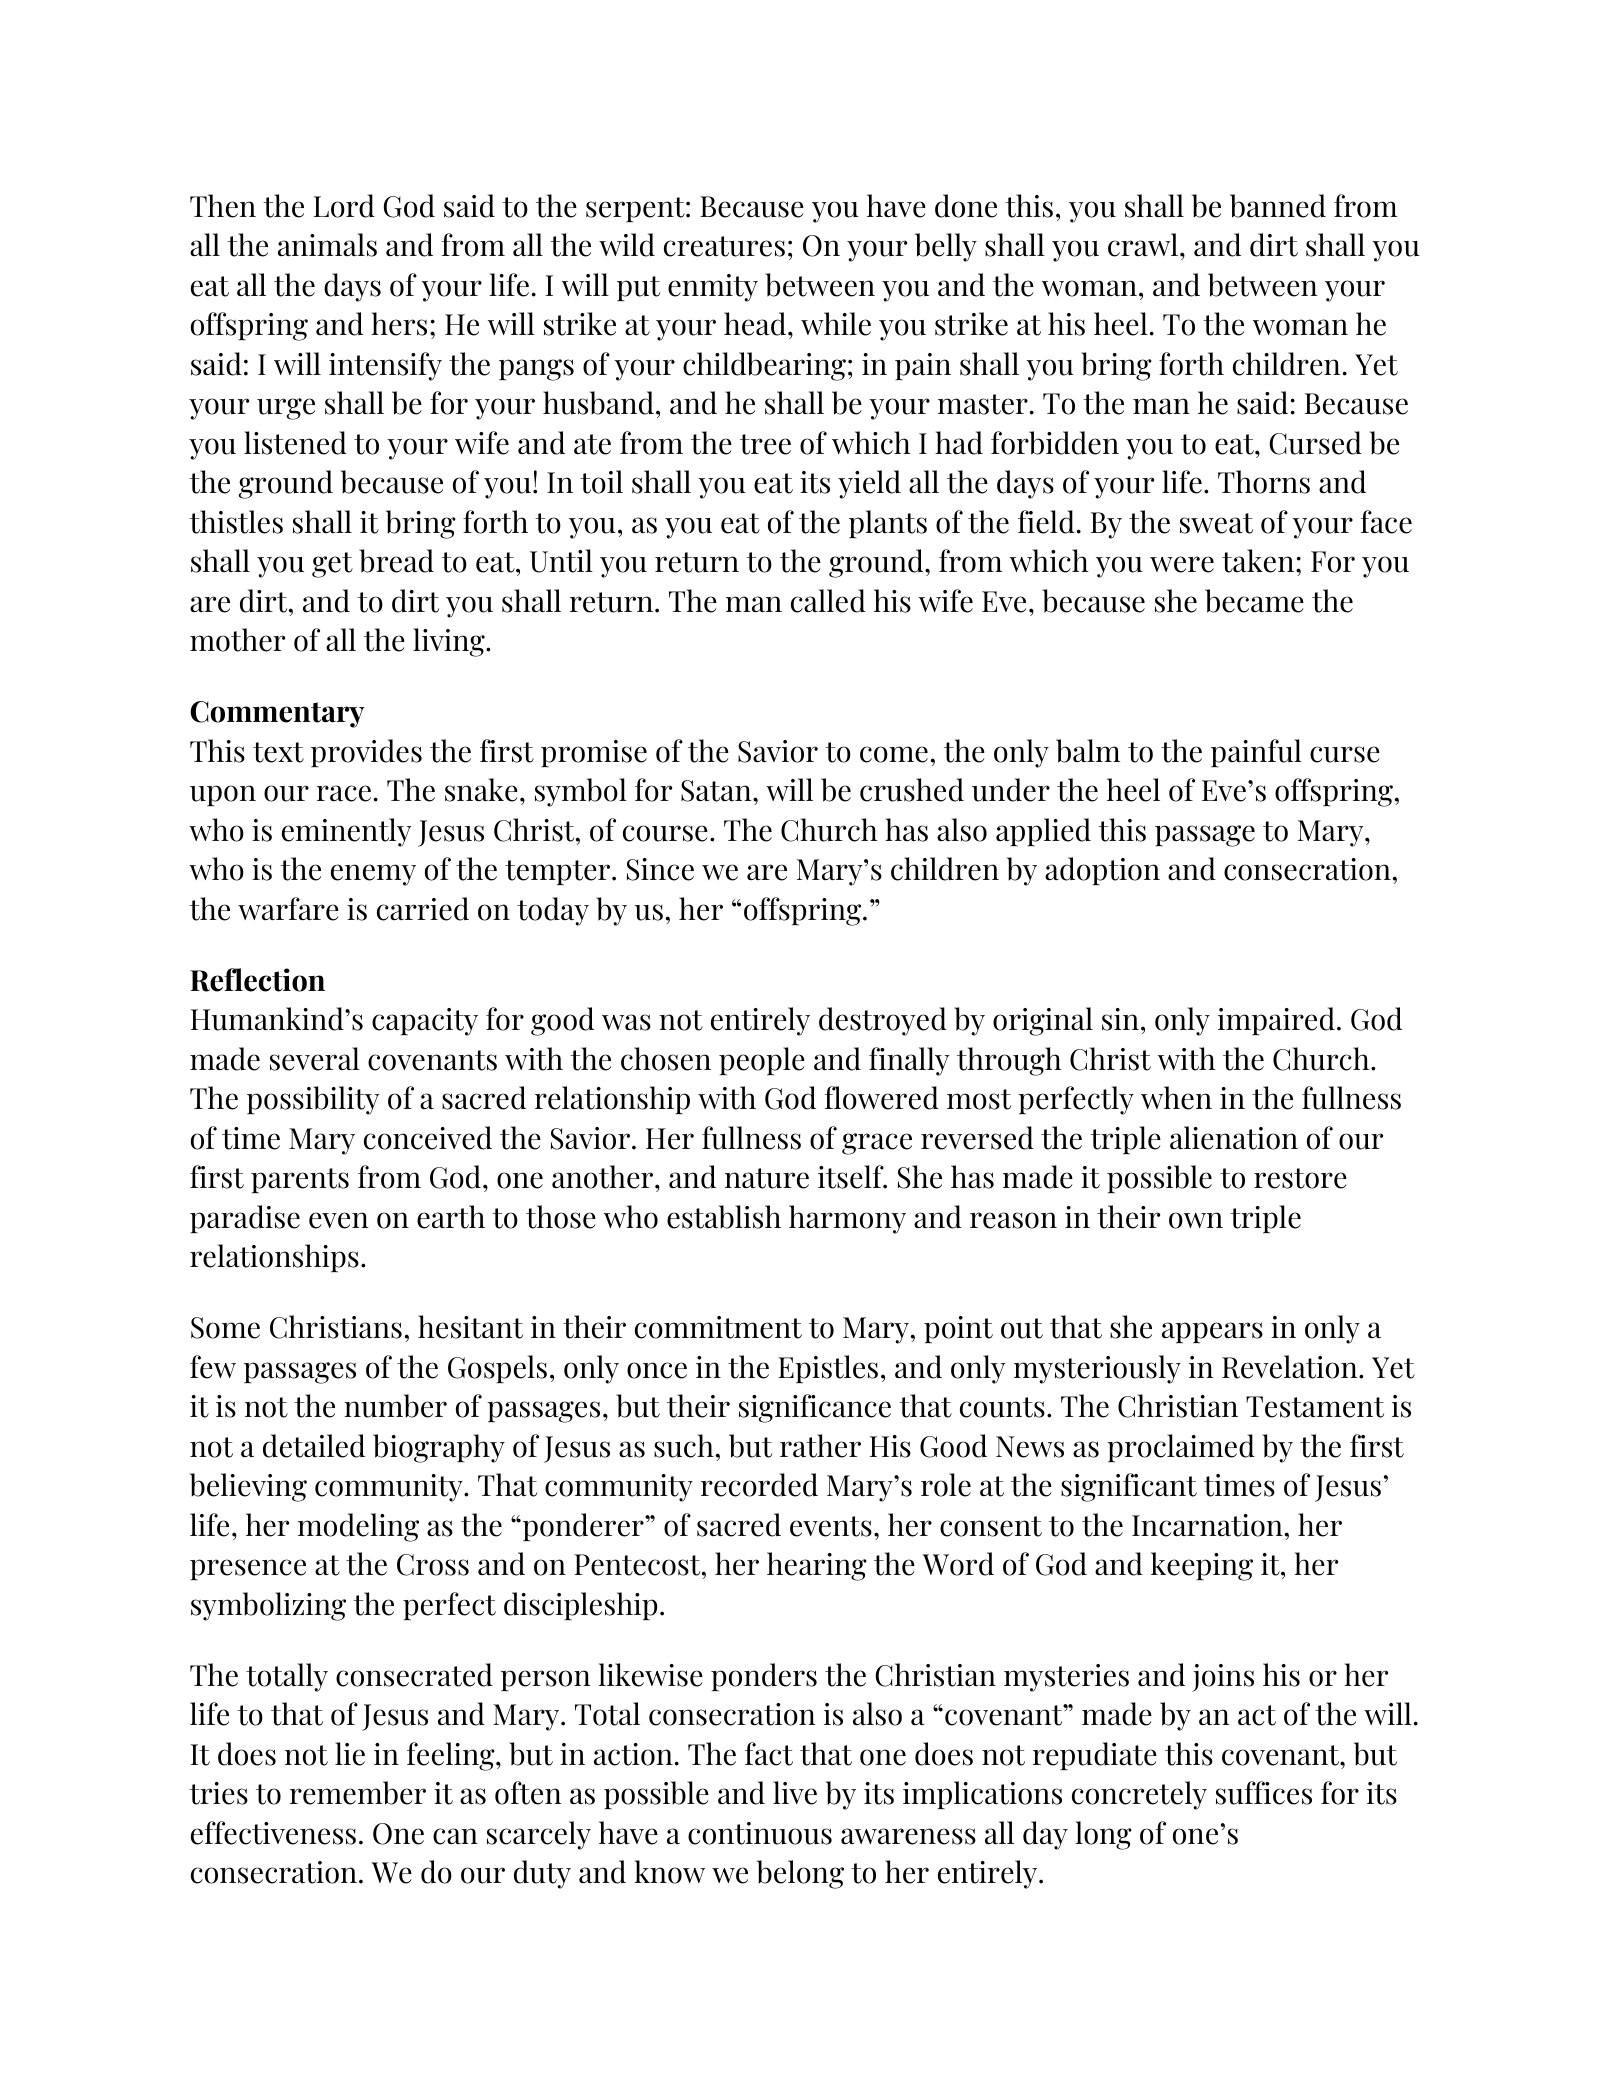 This document has width=1611, height=2085. Describe the element at coordinates (1278, 206) in the document. I see `banned` at that location.
